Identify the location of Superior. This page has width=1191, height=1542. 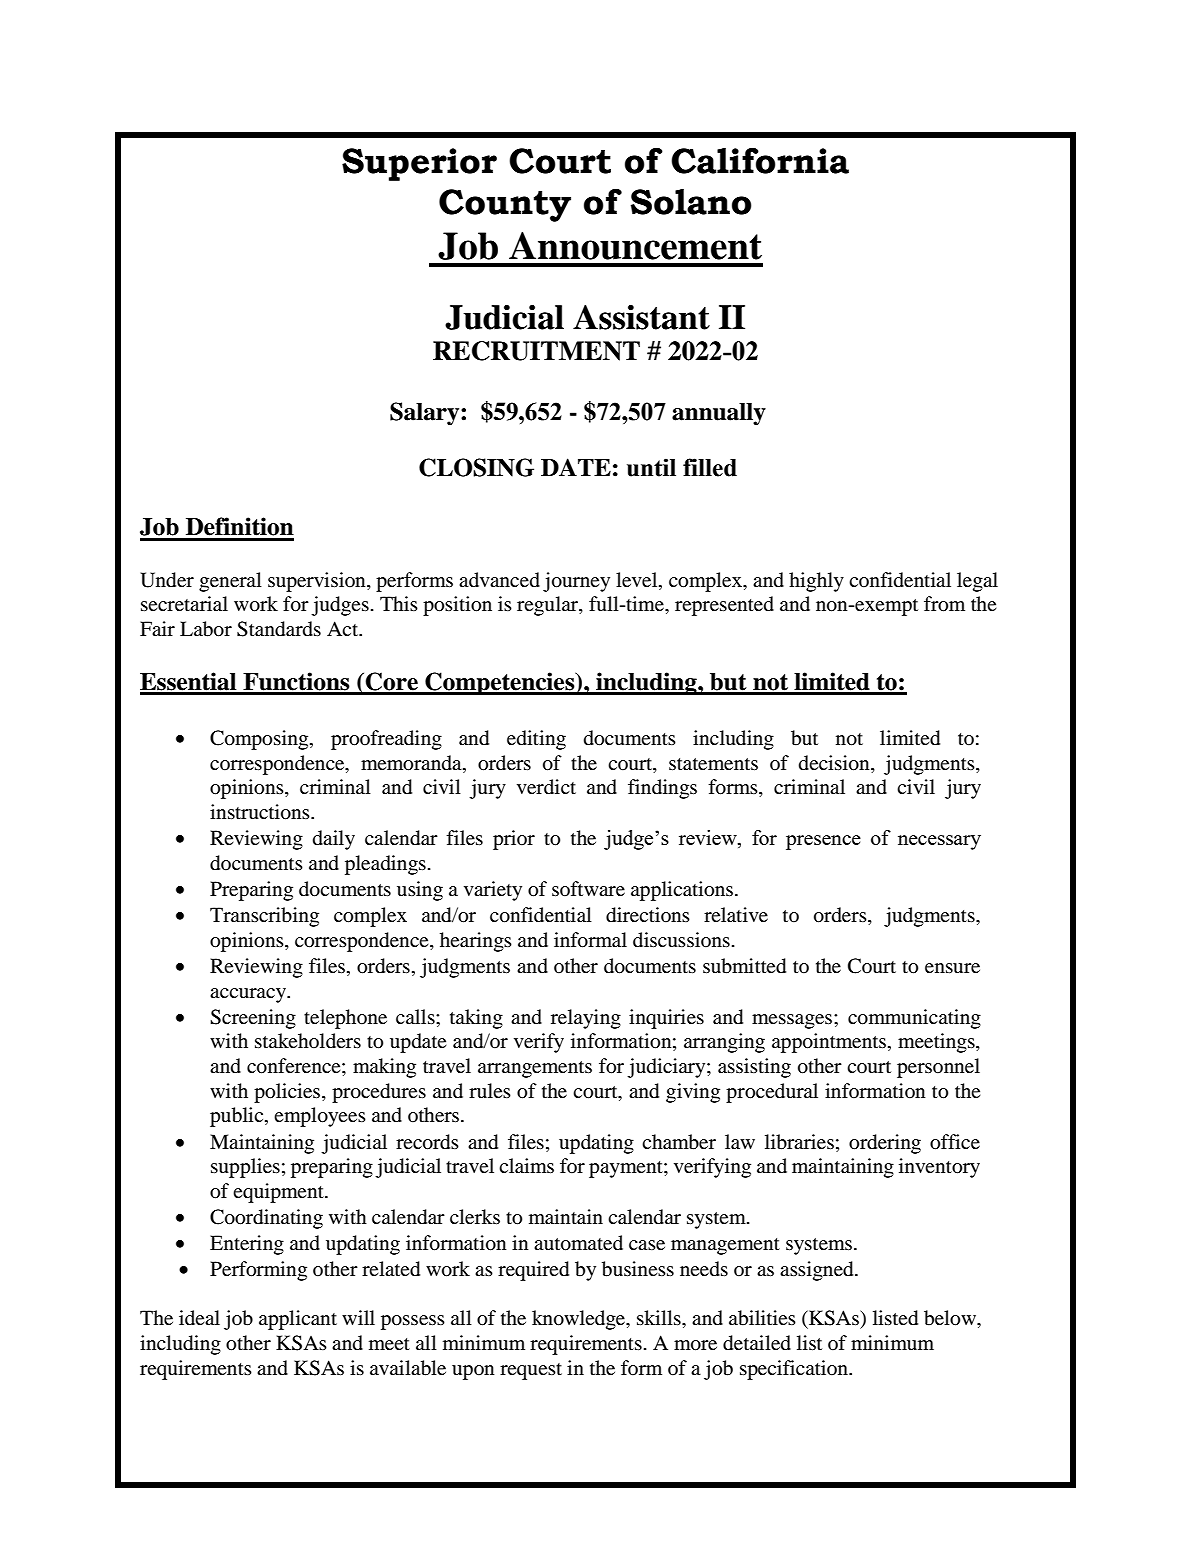
(419, 164).
